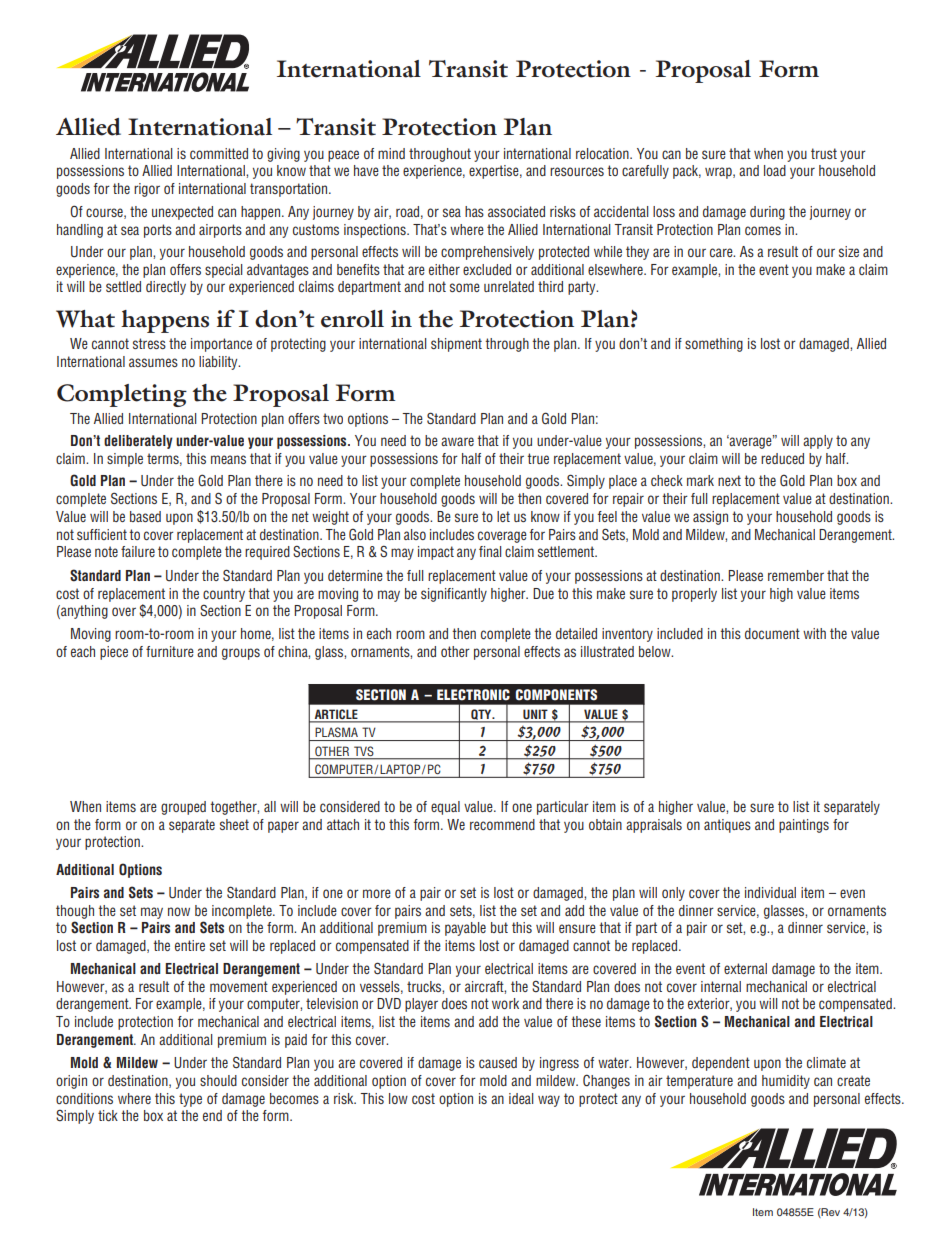 The width and height of the screenshot is (952, 1233). Describe the element at coordinates (454, 595) in the screenshot. I see `significantly` at that location.
